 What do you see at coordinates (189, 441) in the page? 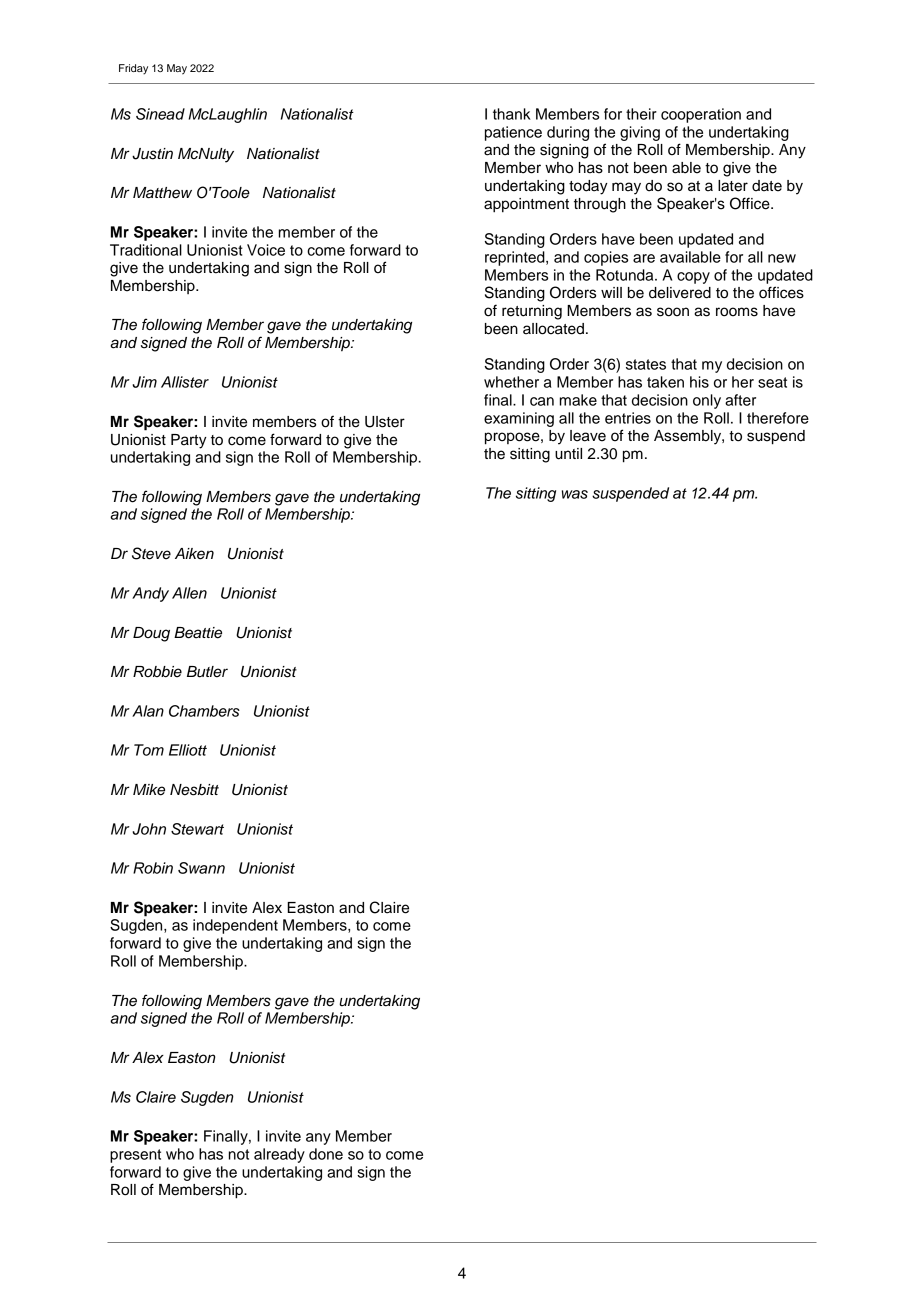
I see `Party` at bounding box center [189, 441].
